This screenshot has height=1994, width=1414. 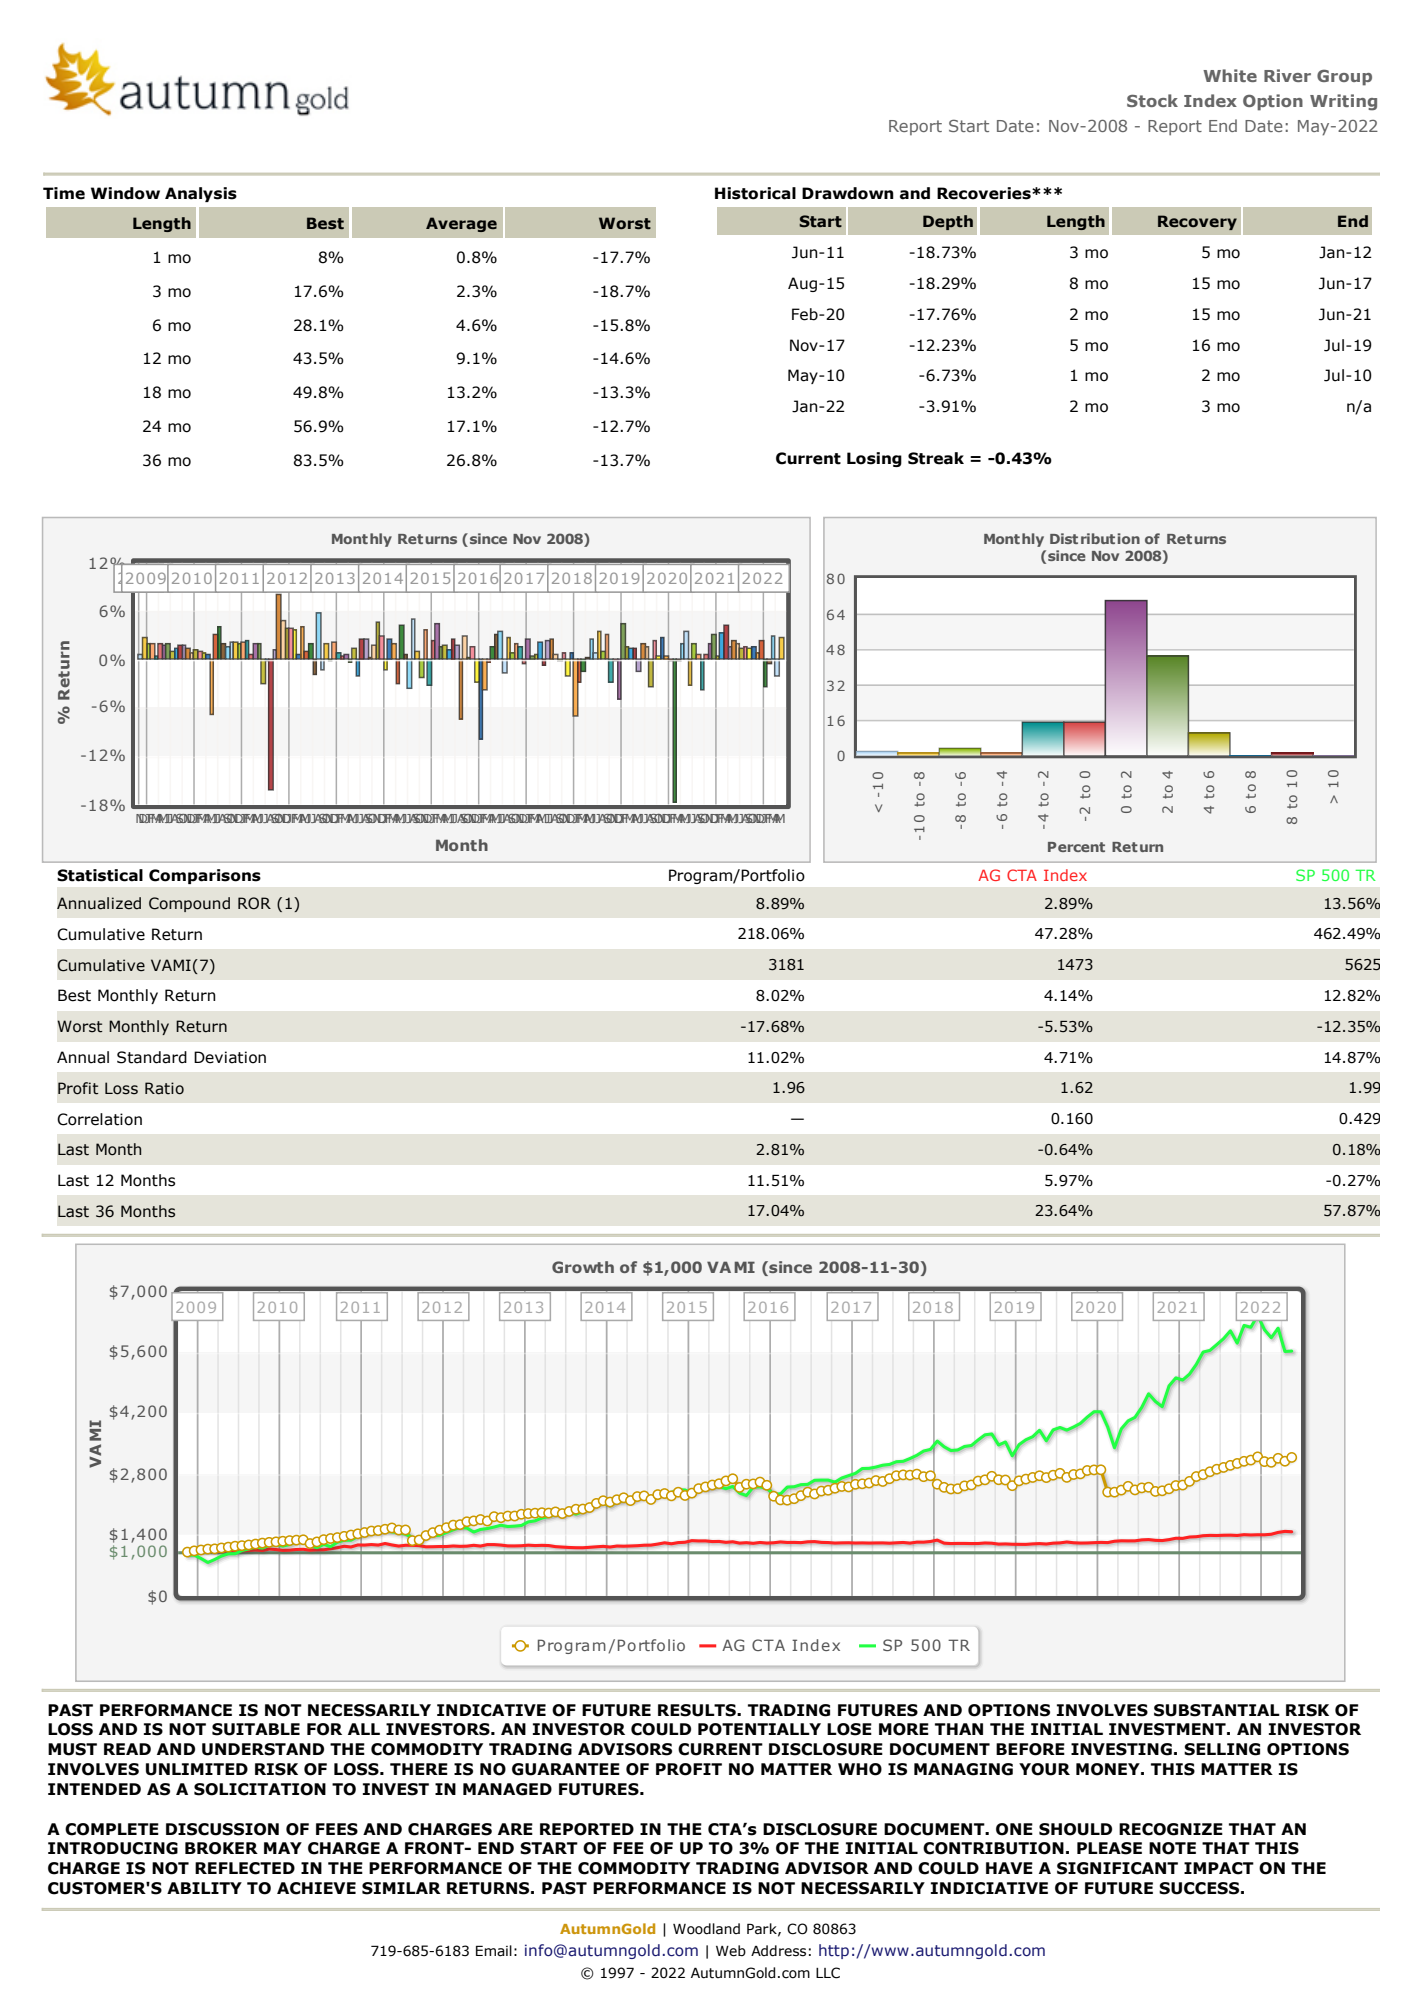 What do you see at coordinates (1076, 847) in the screenshot?
I see `Percent` at bounding box center [1076, 847].
